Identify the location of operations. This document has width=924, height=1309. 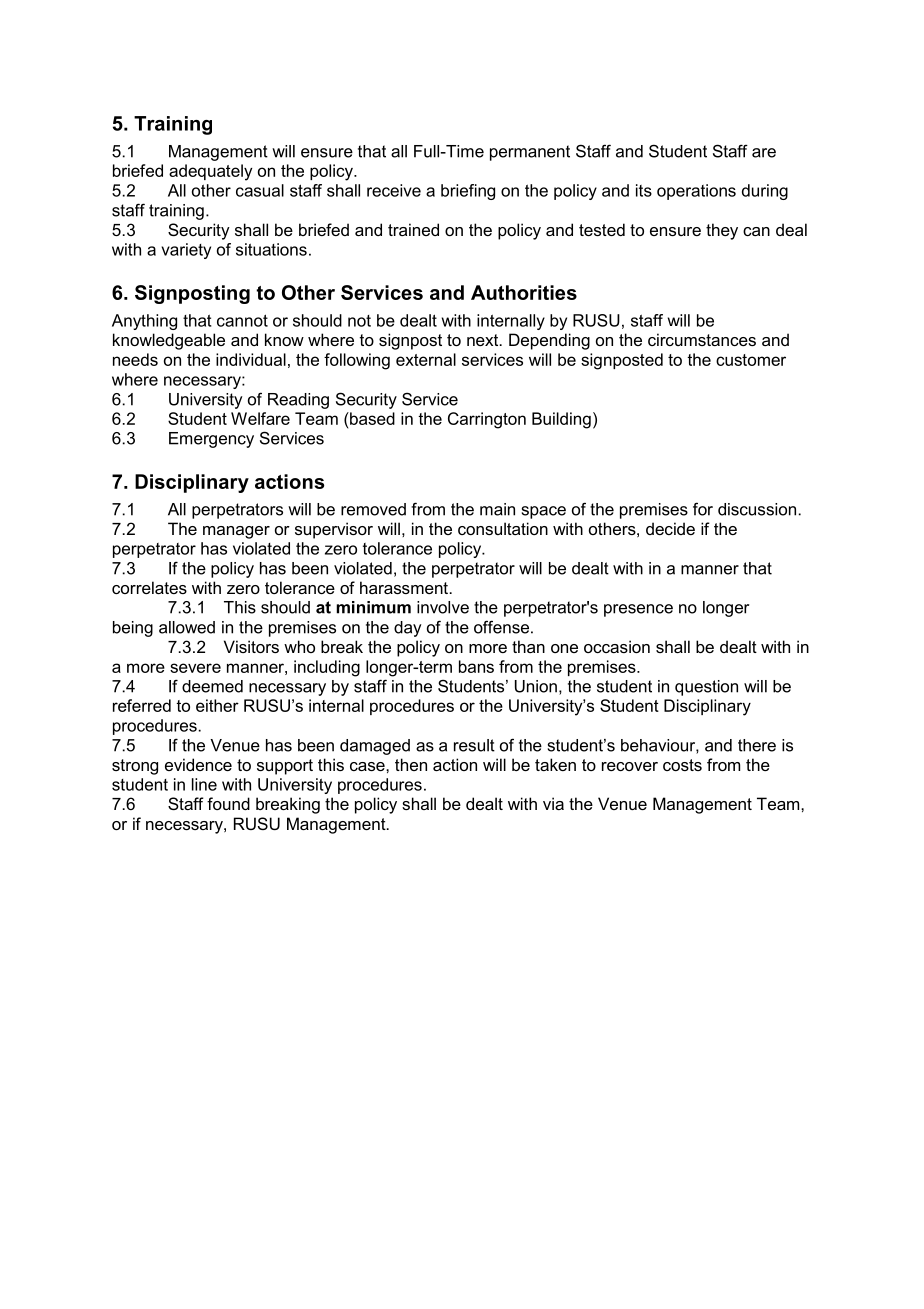
(696, 192).
